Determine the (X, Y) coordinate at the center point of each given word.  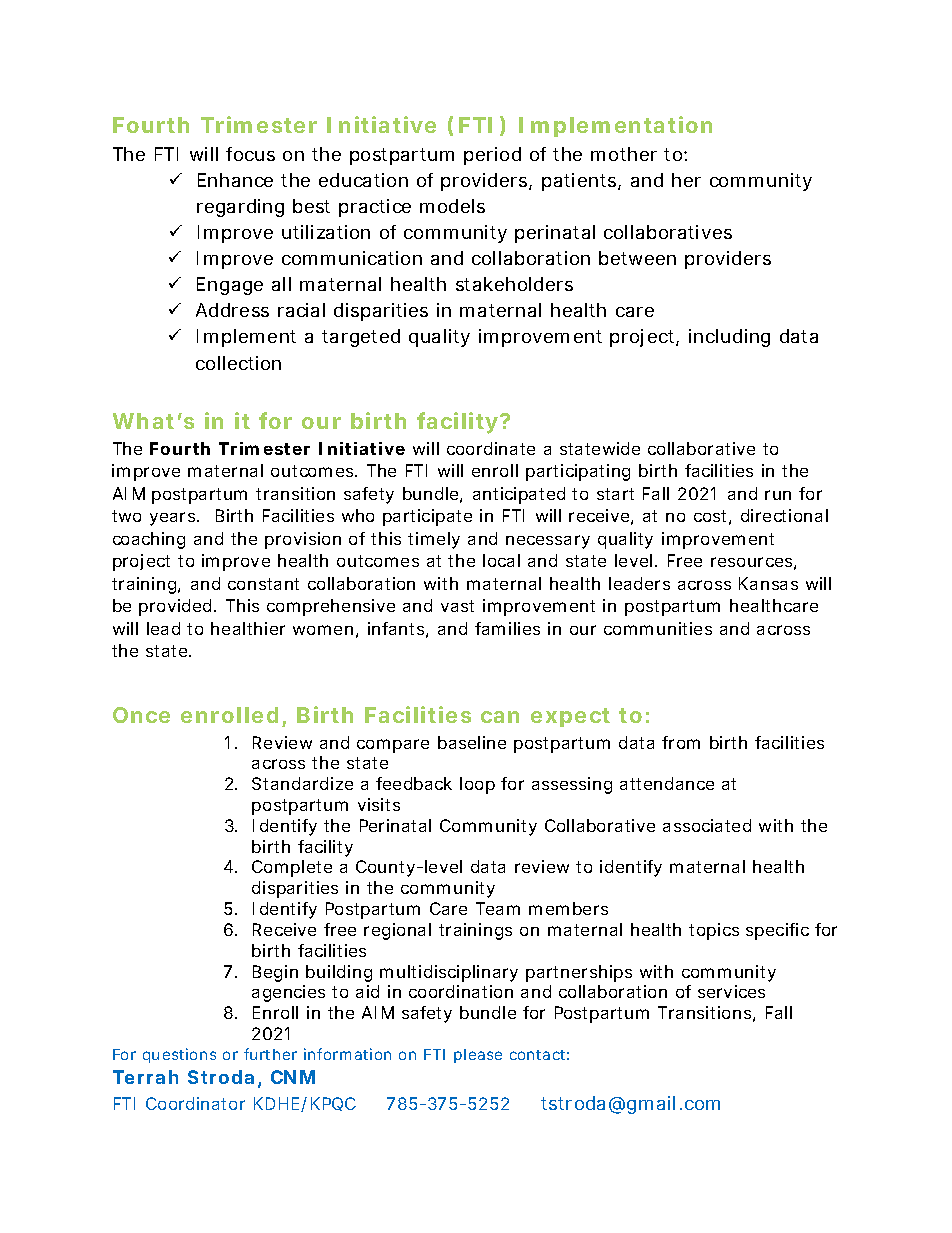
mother (624, 154)
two (126, 516)
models (452, 206)
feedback (414, 783)
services (731, 991)
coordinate (491, 448)
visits (379, 804)
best (311, 206)
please (478, 1056)
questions (179, 1055)
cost (710, 516)
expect (570, 717)
